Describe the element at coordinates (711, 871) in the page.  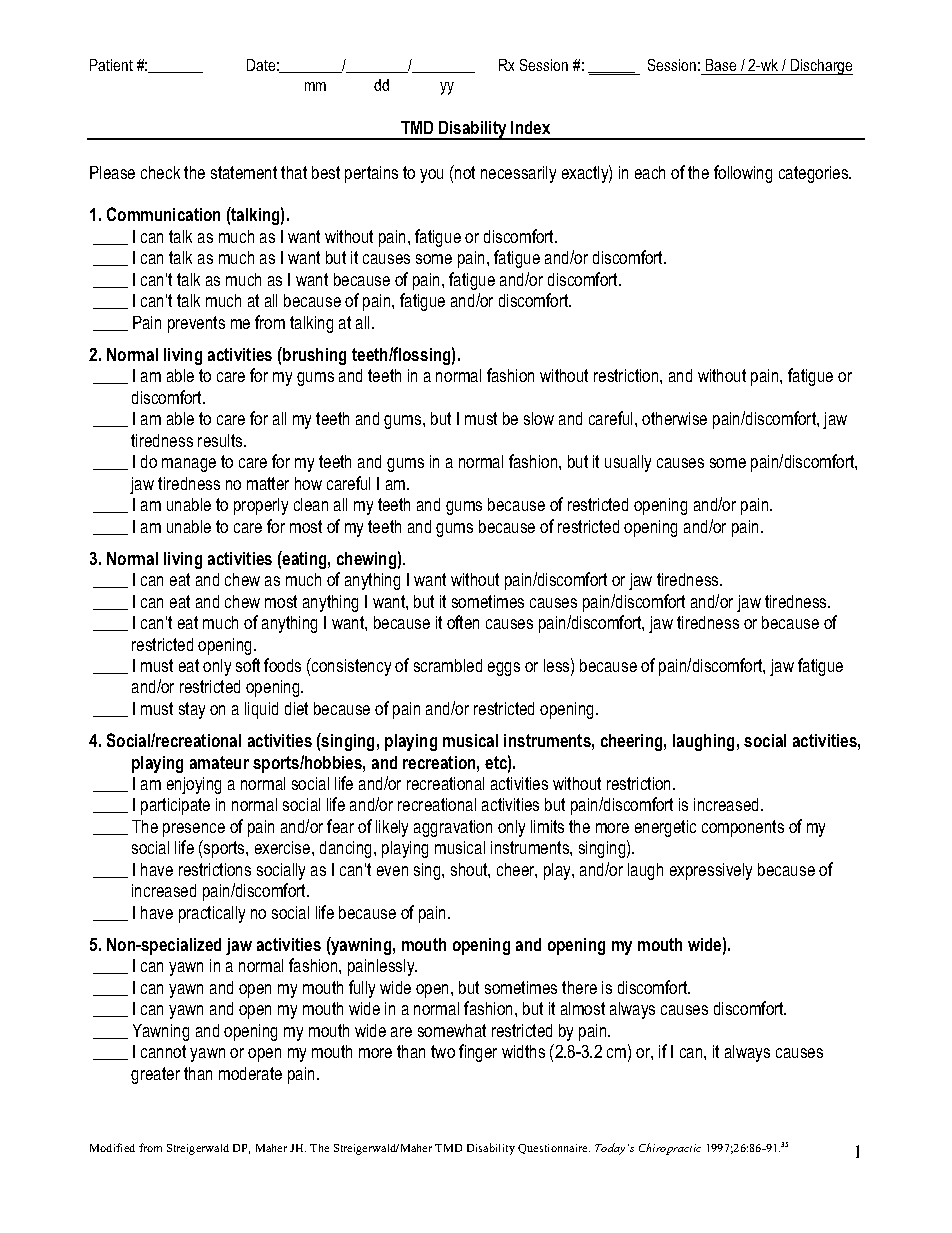
I see `expressively` at that location.
